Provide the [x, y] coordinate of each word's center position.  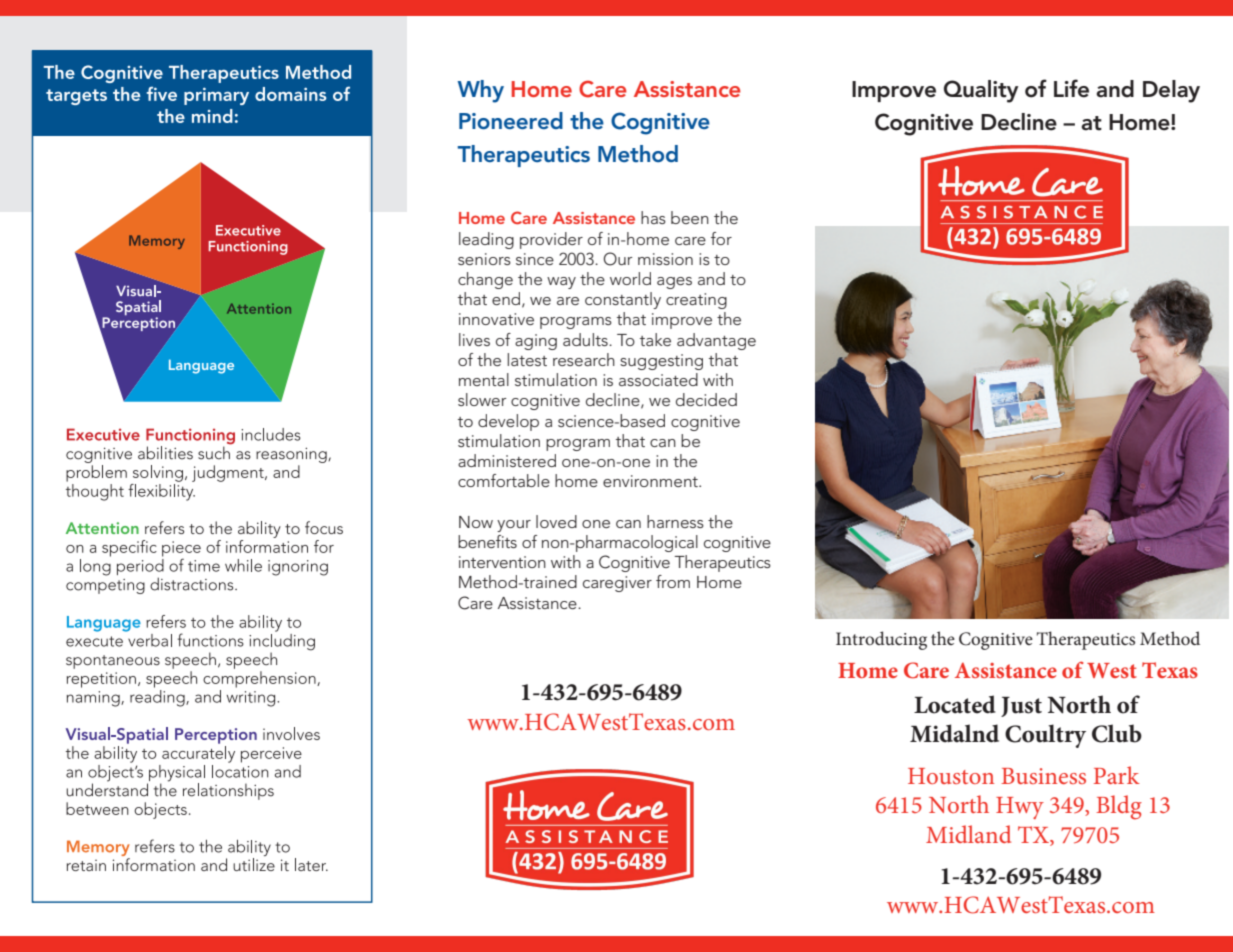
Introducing [881, 640]
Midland [968, 834]
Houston [951, 776]
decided [706, 399]
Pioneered [511, 120]
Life [1071, 88]
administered [507, 460]
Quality [981, 91]
